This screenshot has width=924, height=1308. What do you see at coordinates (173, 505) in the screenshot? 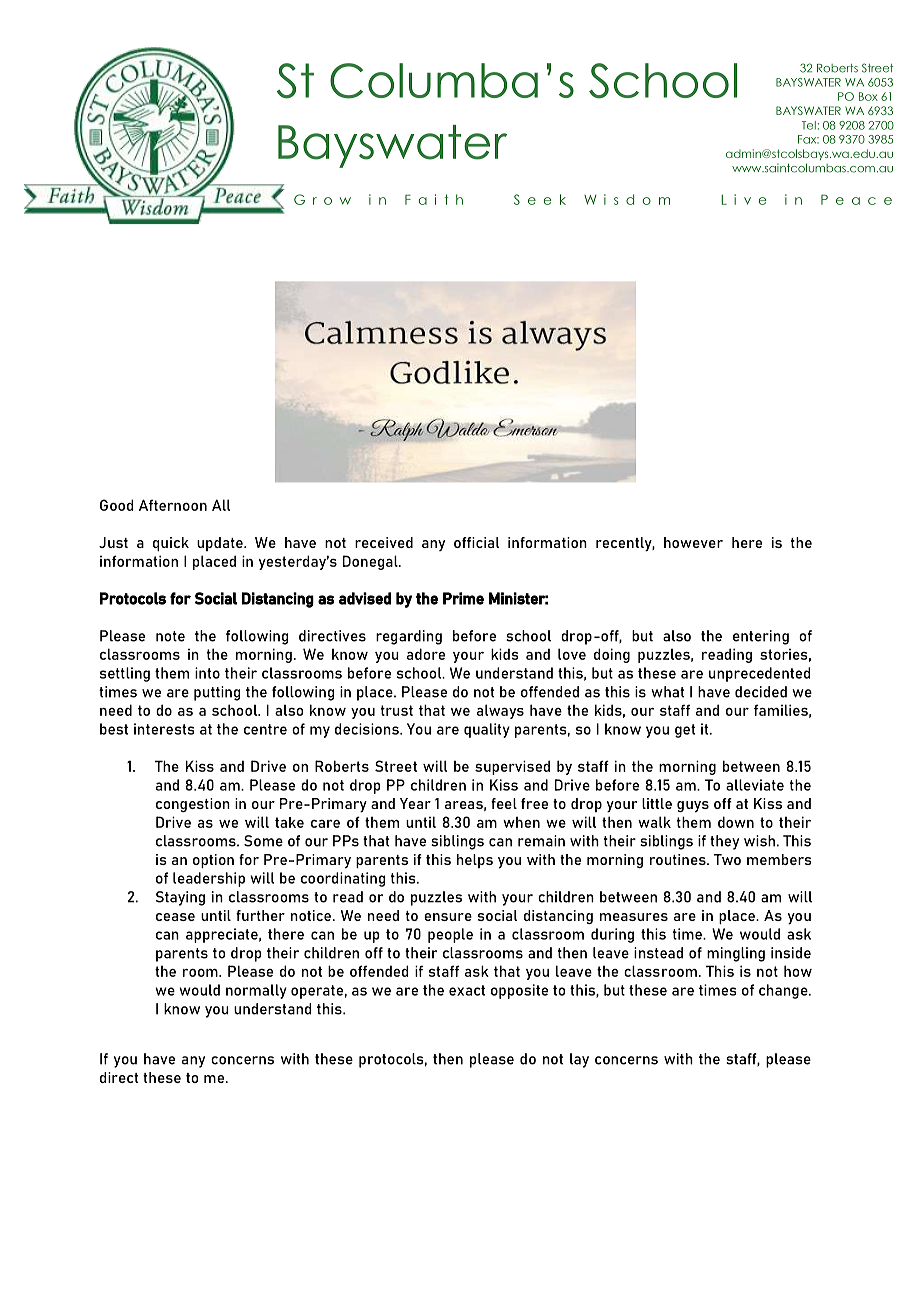
I see `Afternoon` at bounding box center [173, 505].
